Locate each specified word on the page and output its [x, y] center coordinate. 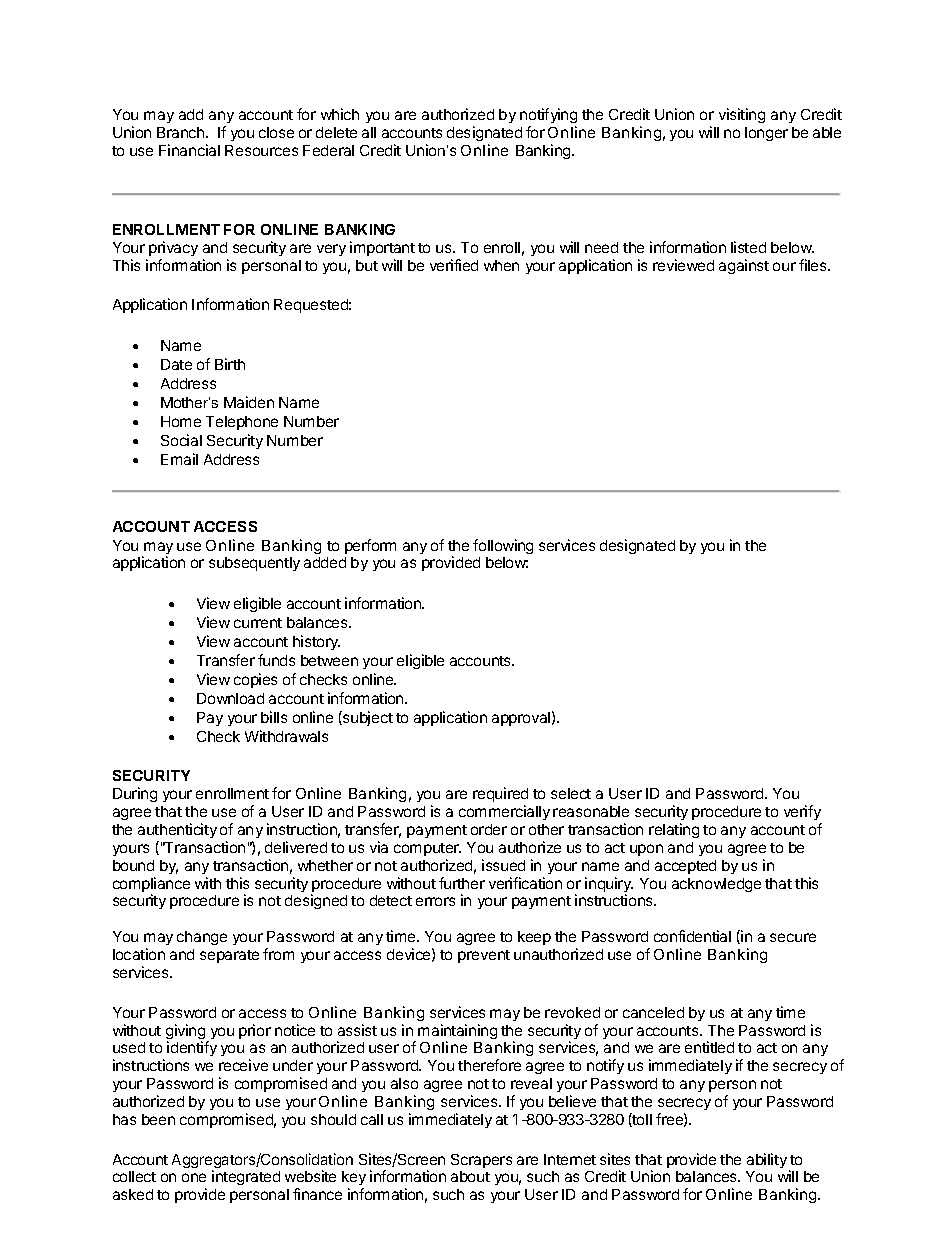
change [202, 938]
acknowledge [716, 885]
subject [367, 718]
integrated [246, 1177]
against [744, 266]
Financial [189, 150]
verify [803, 814]
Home [181, 421]
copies [255, 680]
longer [766, 134]
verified [454, 265]
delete [336, 132]
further [462, 883]
